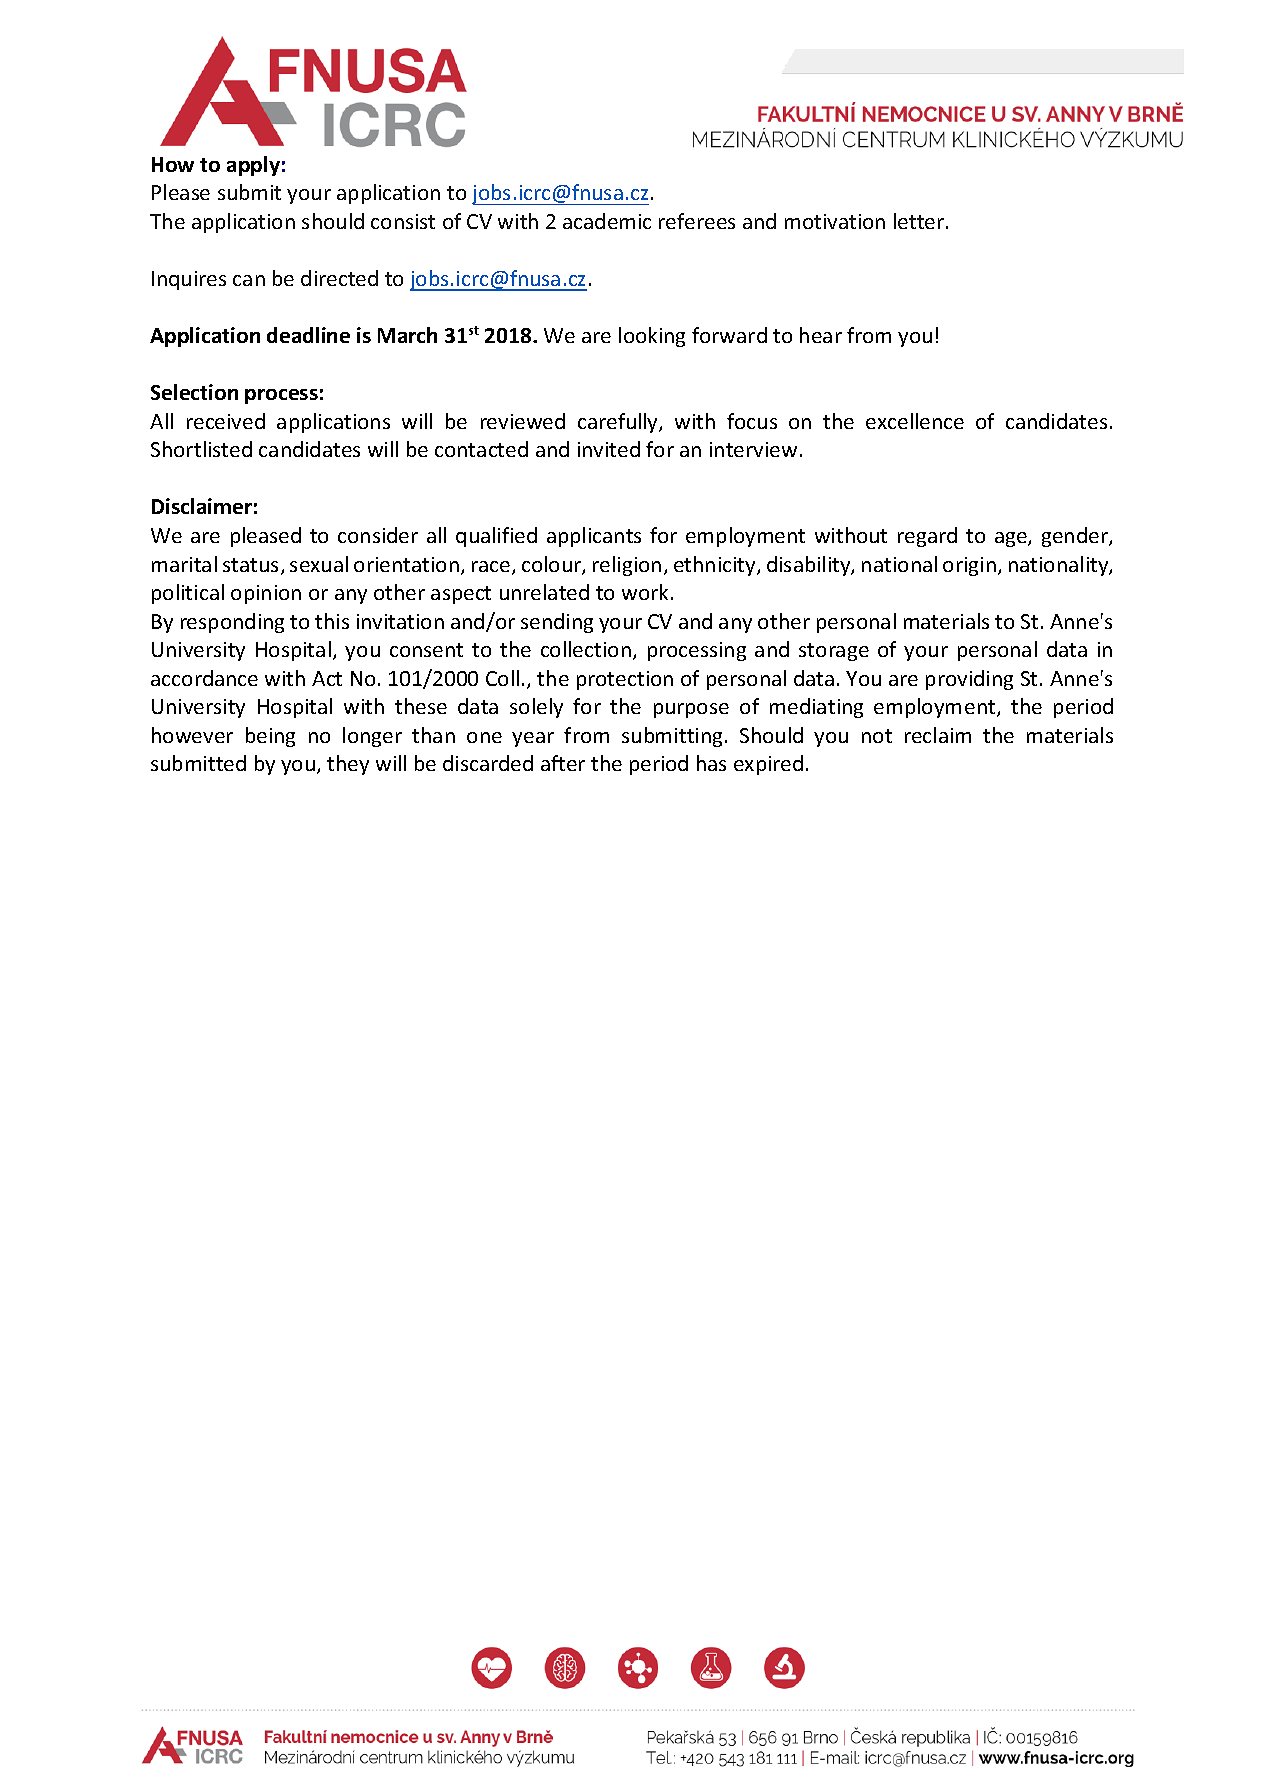  I want to click on religion, so click(627, 566).
